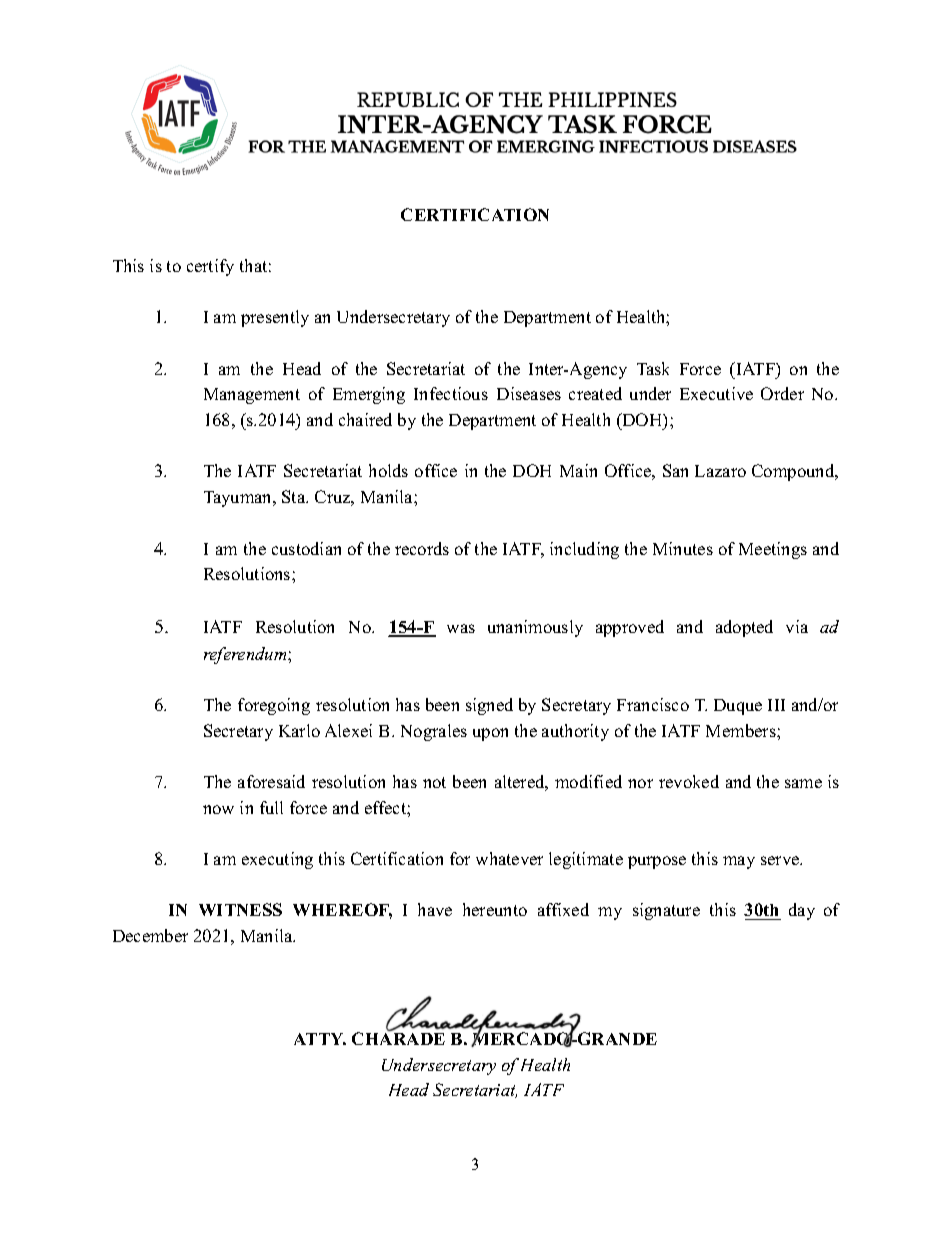 This page has width=952, height=1233. What do you see at coordinates (720, 471) in the page?
I see `Lazaro` at bounding box center [720, 471].
